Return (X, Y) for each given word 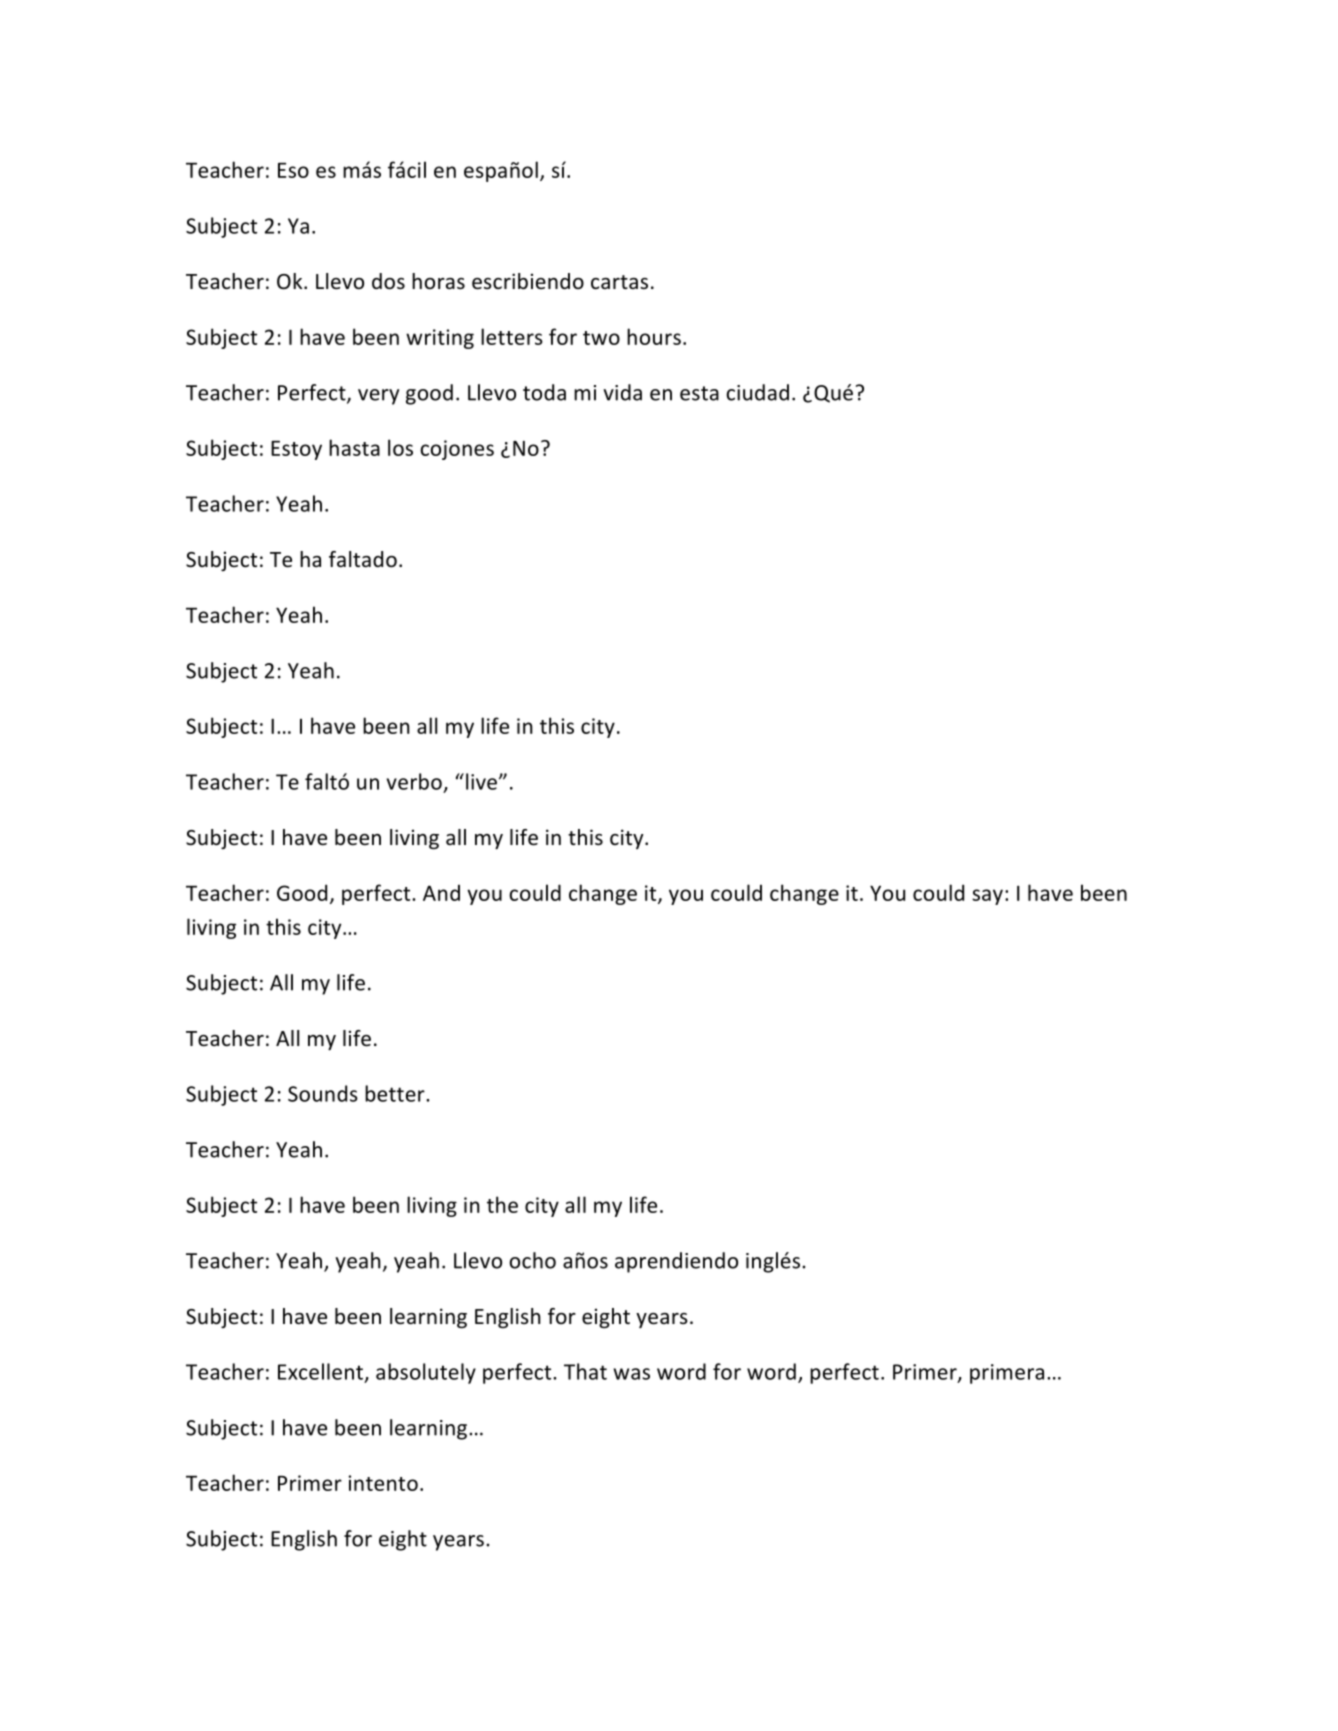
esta (699, 393)
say (987, 897)
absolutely (426, 1373)
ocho (532, 1260)
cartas (619, 282)
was (631, 1374)
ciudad (757, 392)
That (585, 1371)
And (441, 892)
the (502, 1204)
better (396, 1093)
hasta (354, 447)
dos (388, 281)
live (481, 781)
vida (622, 392)
